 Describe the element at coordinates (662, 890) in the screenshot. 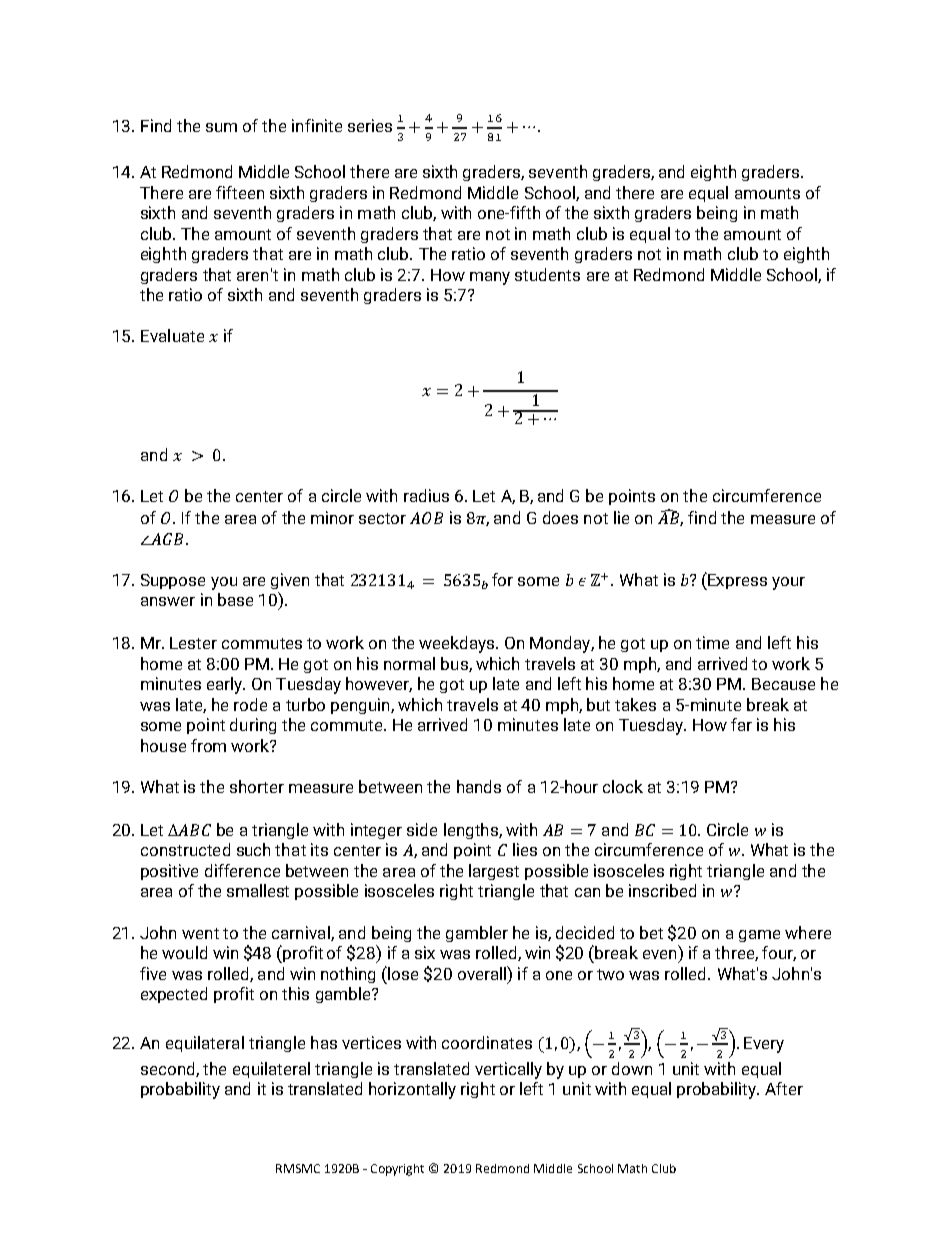

I see `inscribed` at that location.
